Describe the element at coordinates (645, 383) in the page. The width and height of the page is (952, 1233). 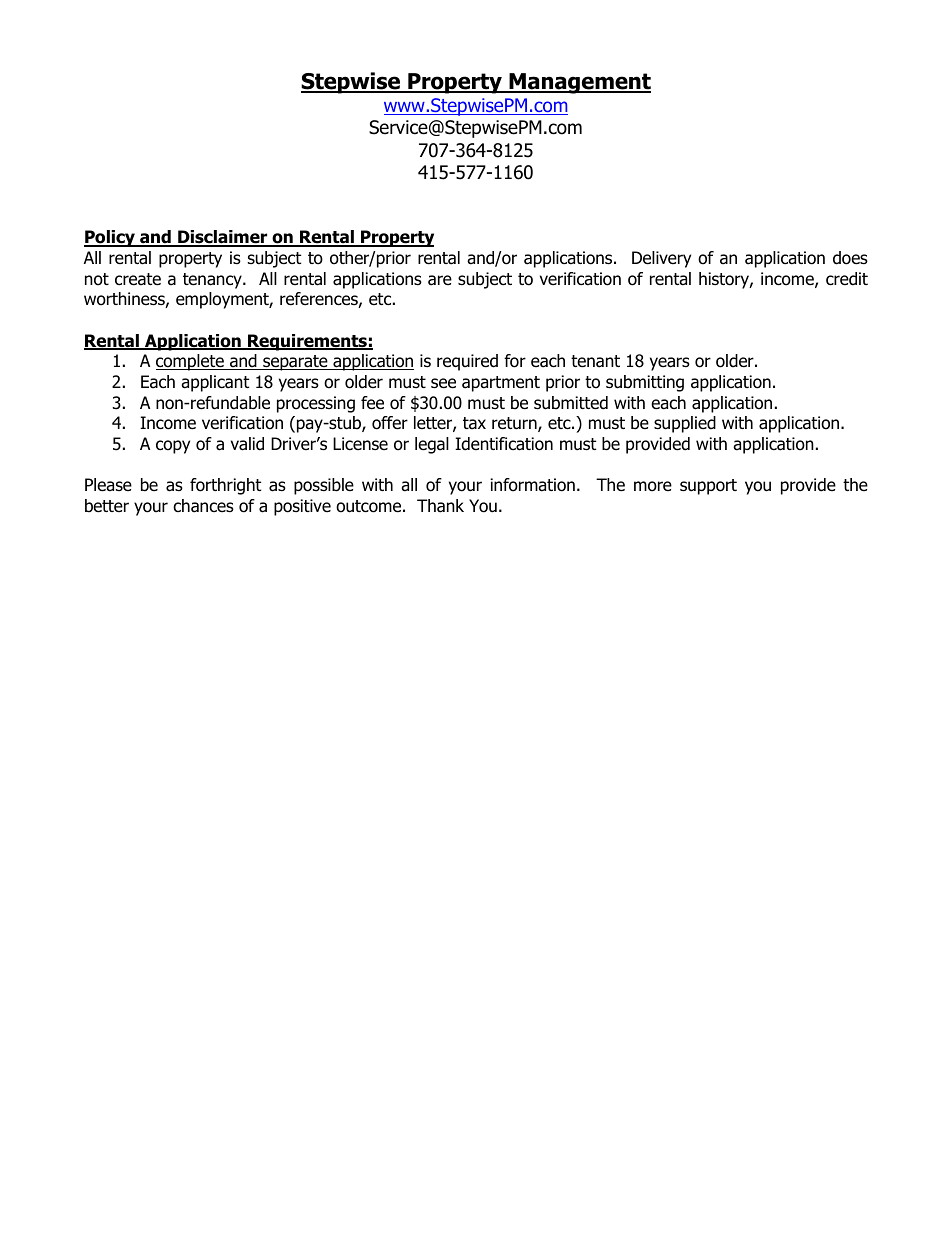
I see `submitting` at that location.
